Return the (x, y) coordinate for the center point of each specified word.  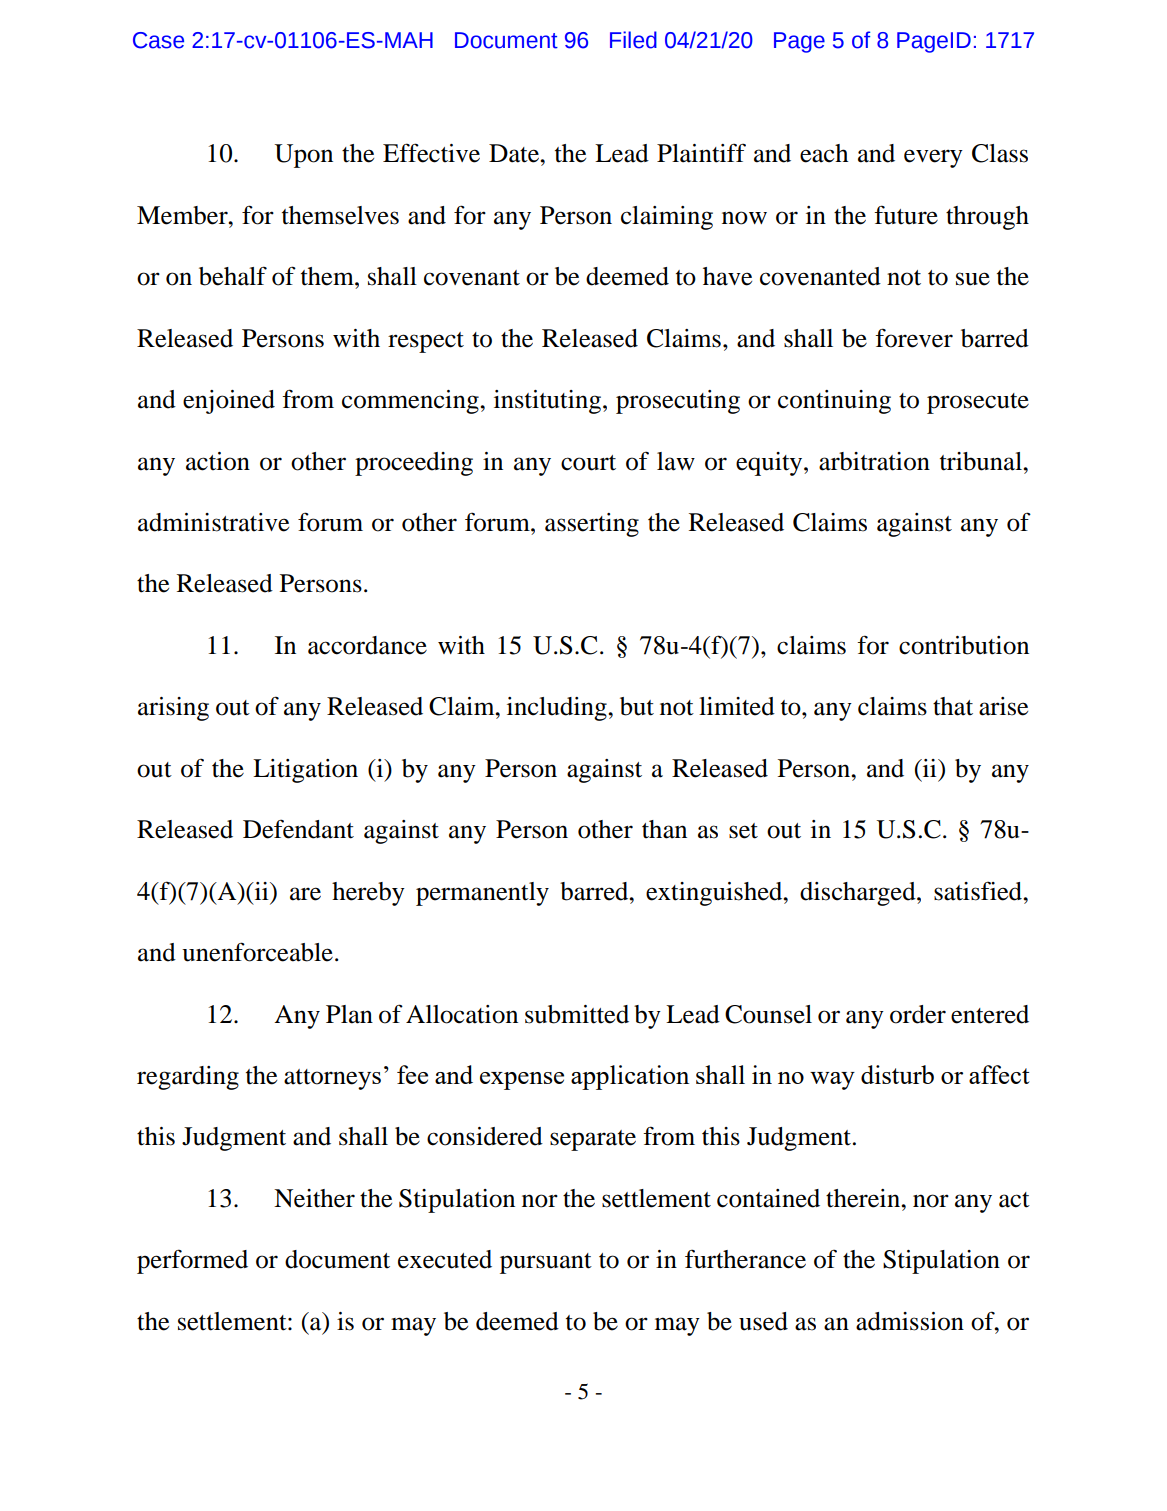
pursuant (546, 1263)
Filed (633, 40)
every (933, 158)
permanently (482, 894)
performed (192, 1261)
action (218, 461)
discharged (859, 894)
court (588, 463)
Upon (304, 156)
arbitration (874, 461)
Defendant (298, 829)
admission (910, 1321)
